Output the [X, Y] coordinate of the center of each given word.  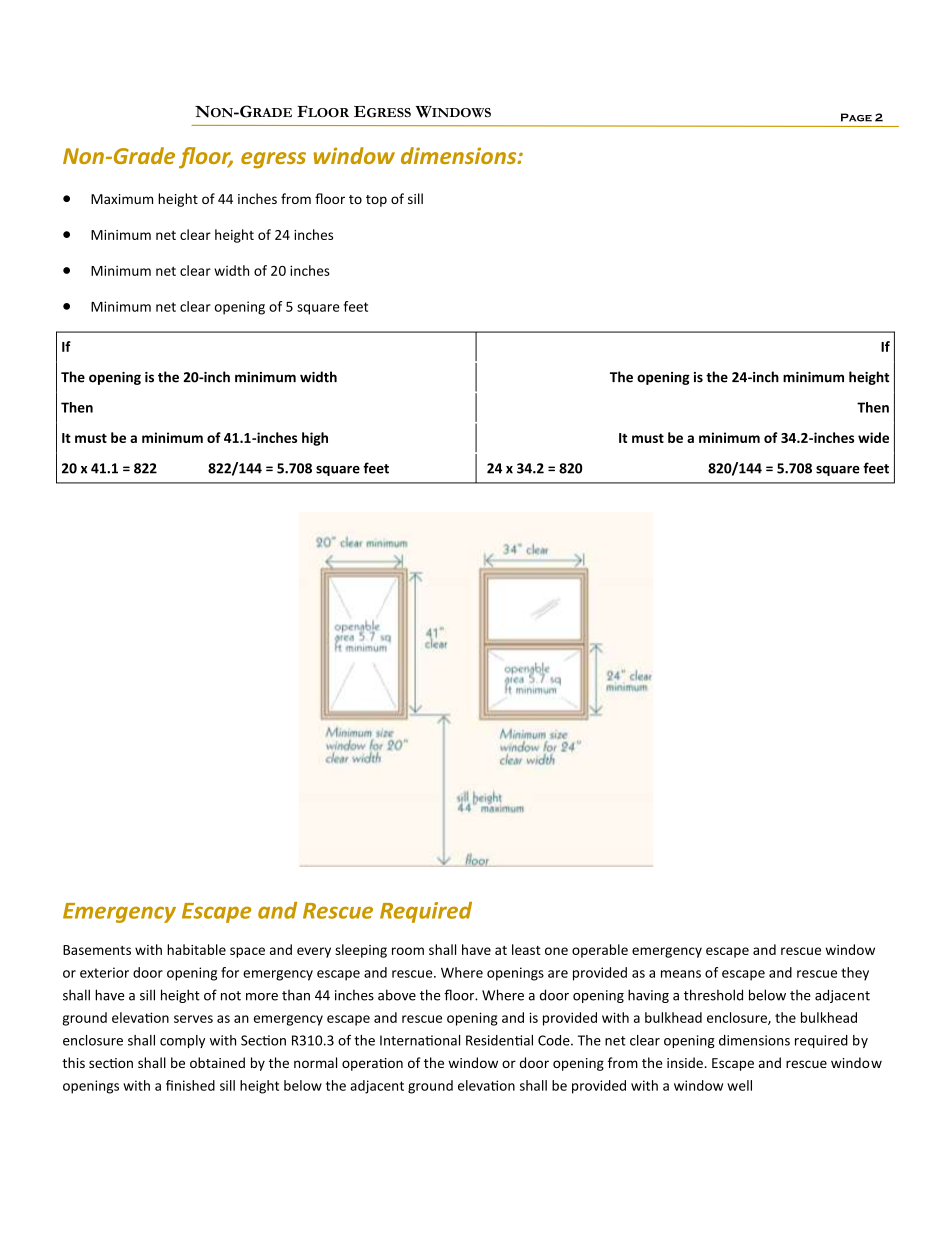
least [526, 949]
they [855, 974]
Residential [499, 1040]
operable [600, 951]
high [315, 439]
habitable [196, 949]
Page [856, 117]
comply [182, 1041]
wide [873, 437]
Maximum [122, 199]
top [376, 201]
